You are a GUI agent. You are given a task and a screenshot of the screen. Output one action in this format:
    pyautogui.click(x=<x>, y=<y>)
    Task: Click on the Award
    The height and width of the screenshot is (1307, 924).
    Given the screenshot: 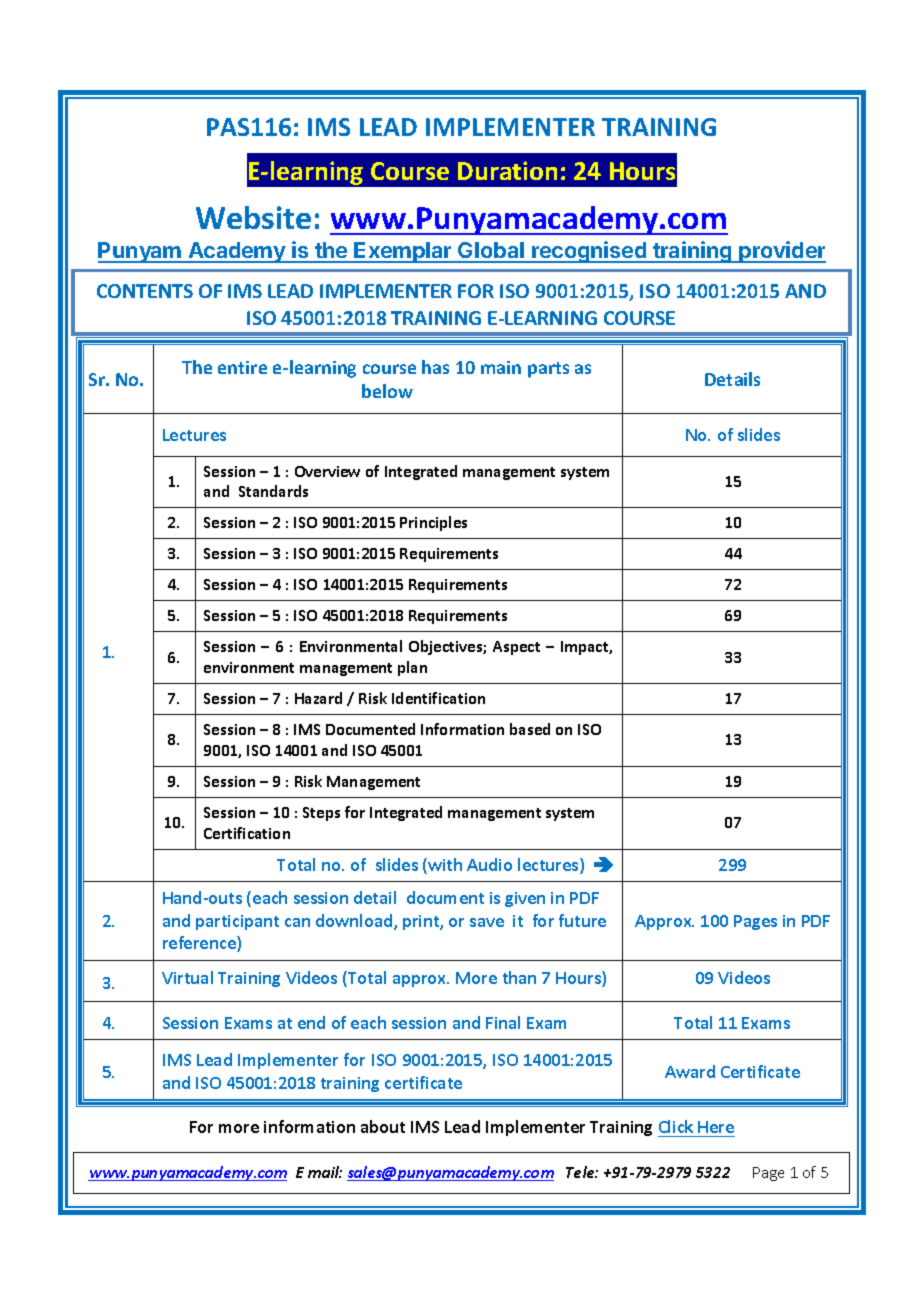 What is the action you would take?
    pyautogui.click(x=690, y=1071)
